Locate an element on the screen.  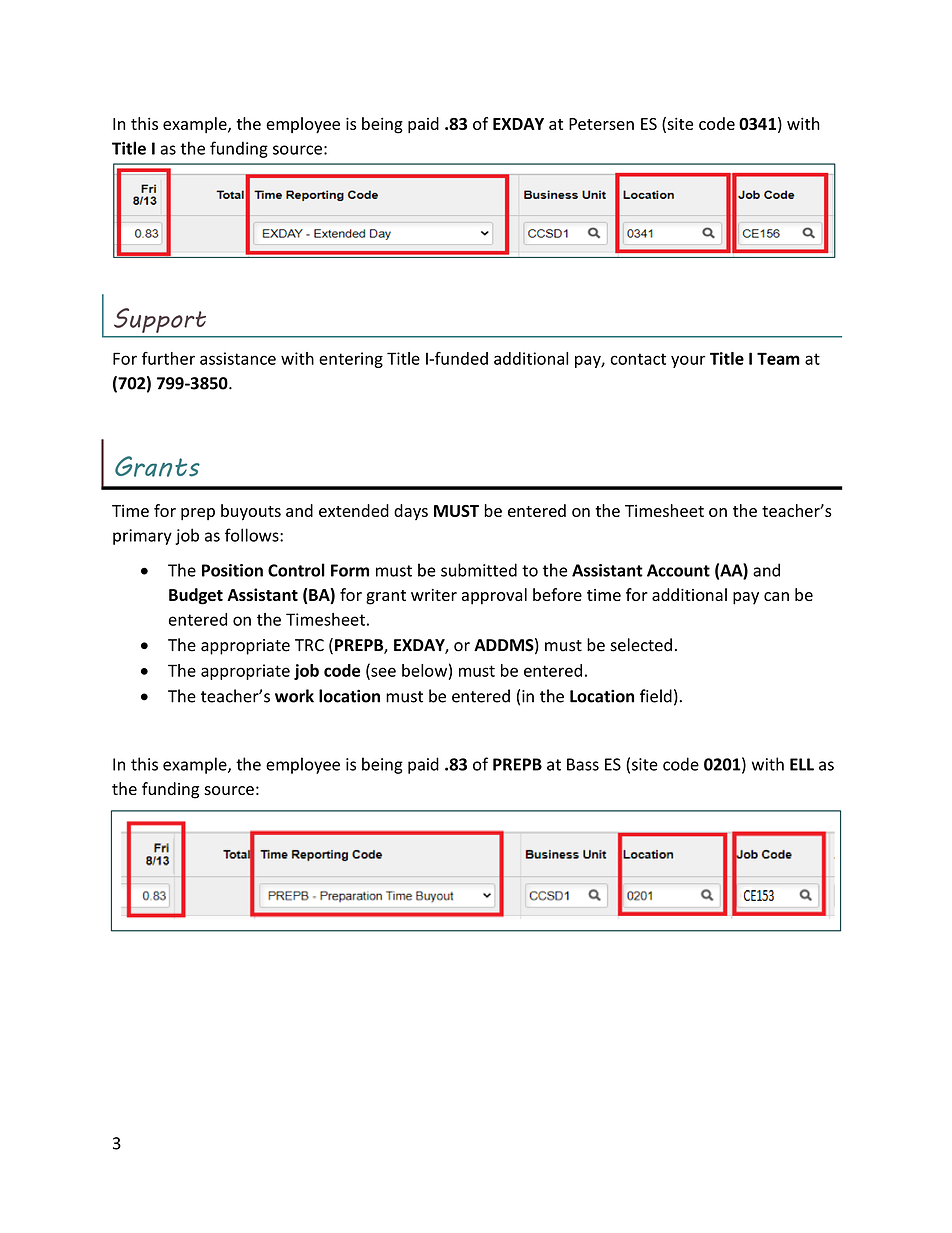
Team is located at coordinates (778, 358).
